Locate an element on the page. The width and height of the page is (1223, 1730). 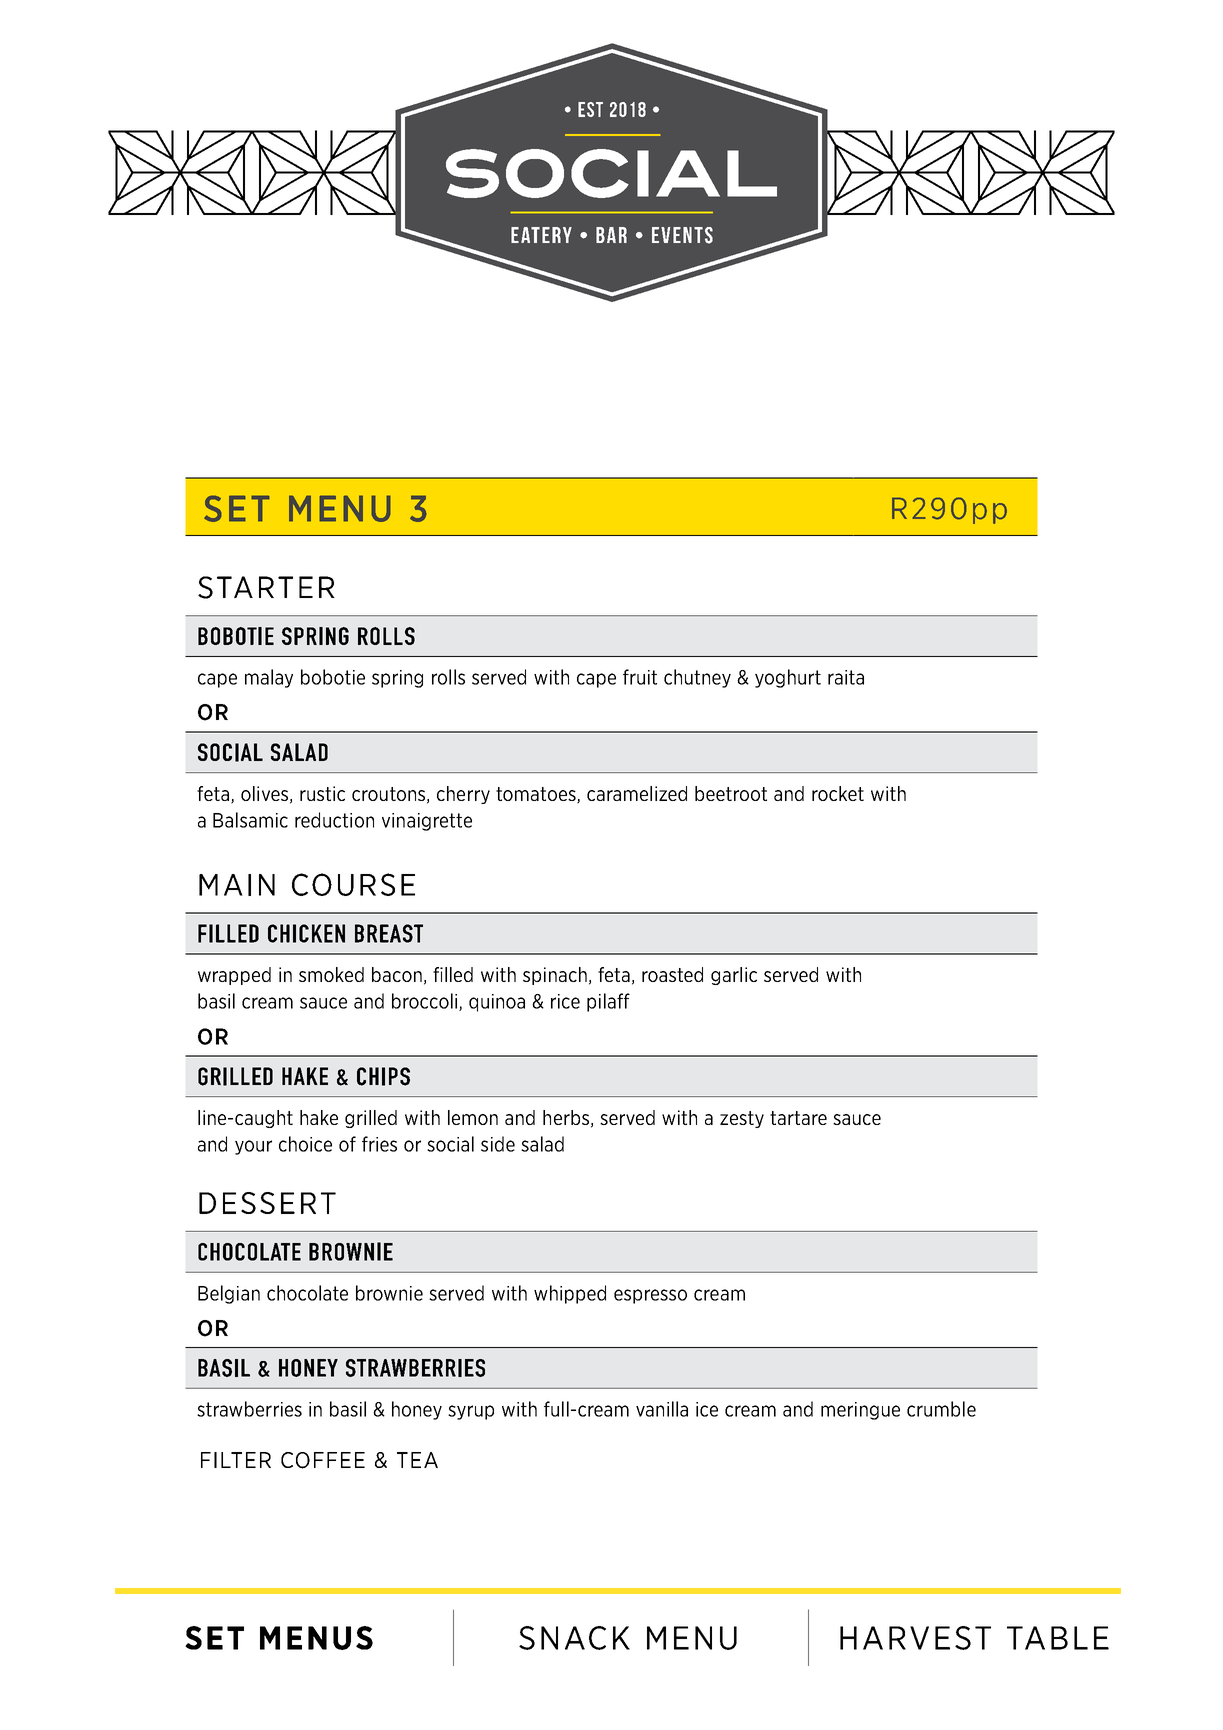
herbs is located at coordinates (566, 1117).
